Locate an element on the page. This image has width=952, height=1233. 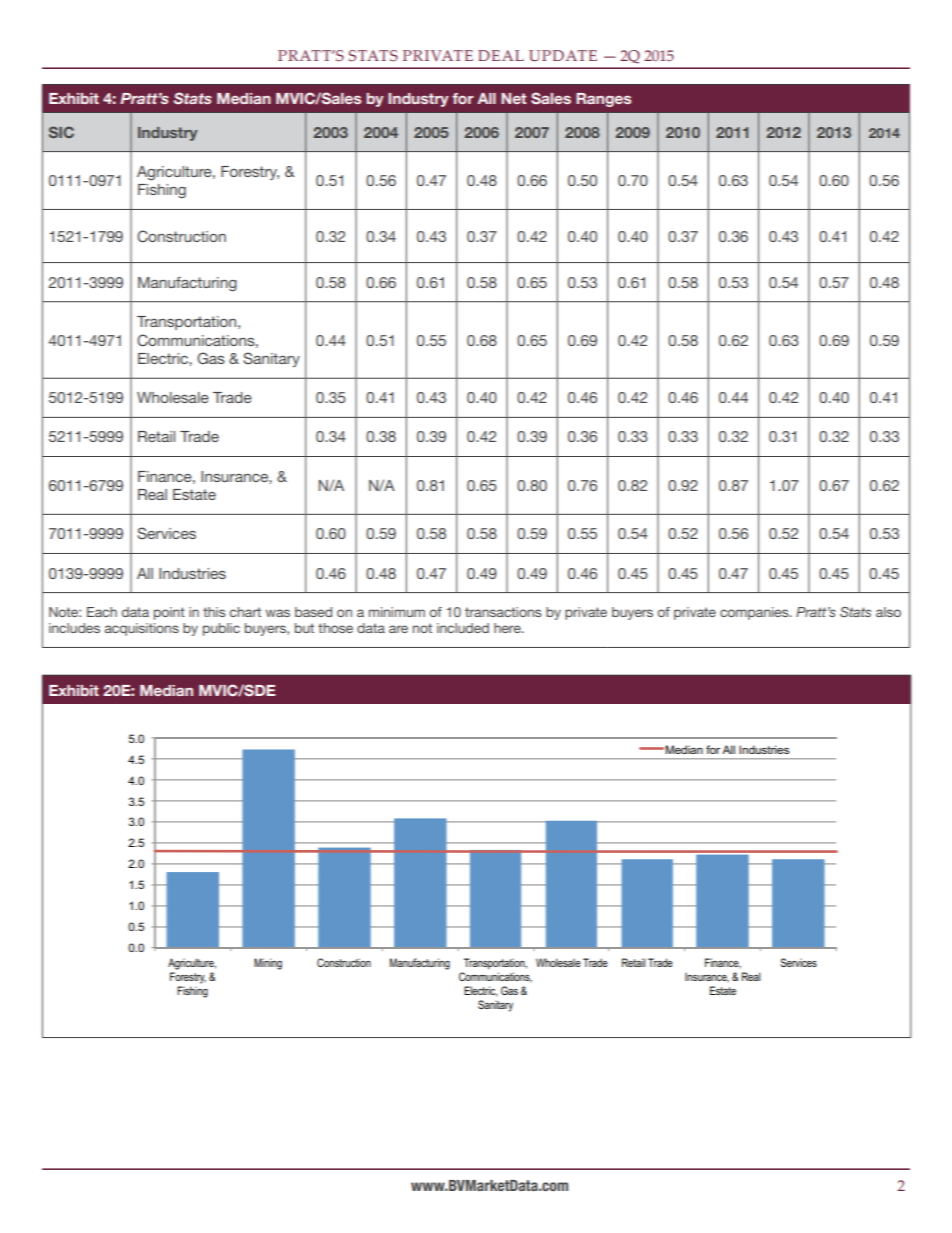
companies is located at coordinates (755, 613).
